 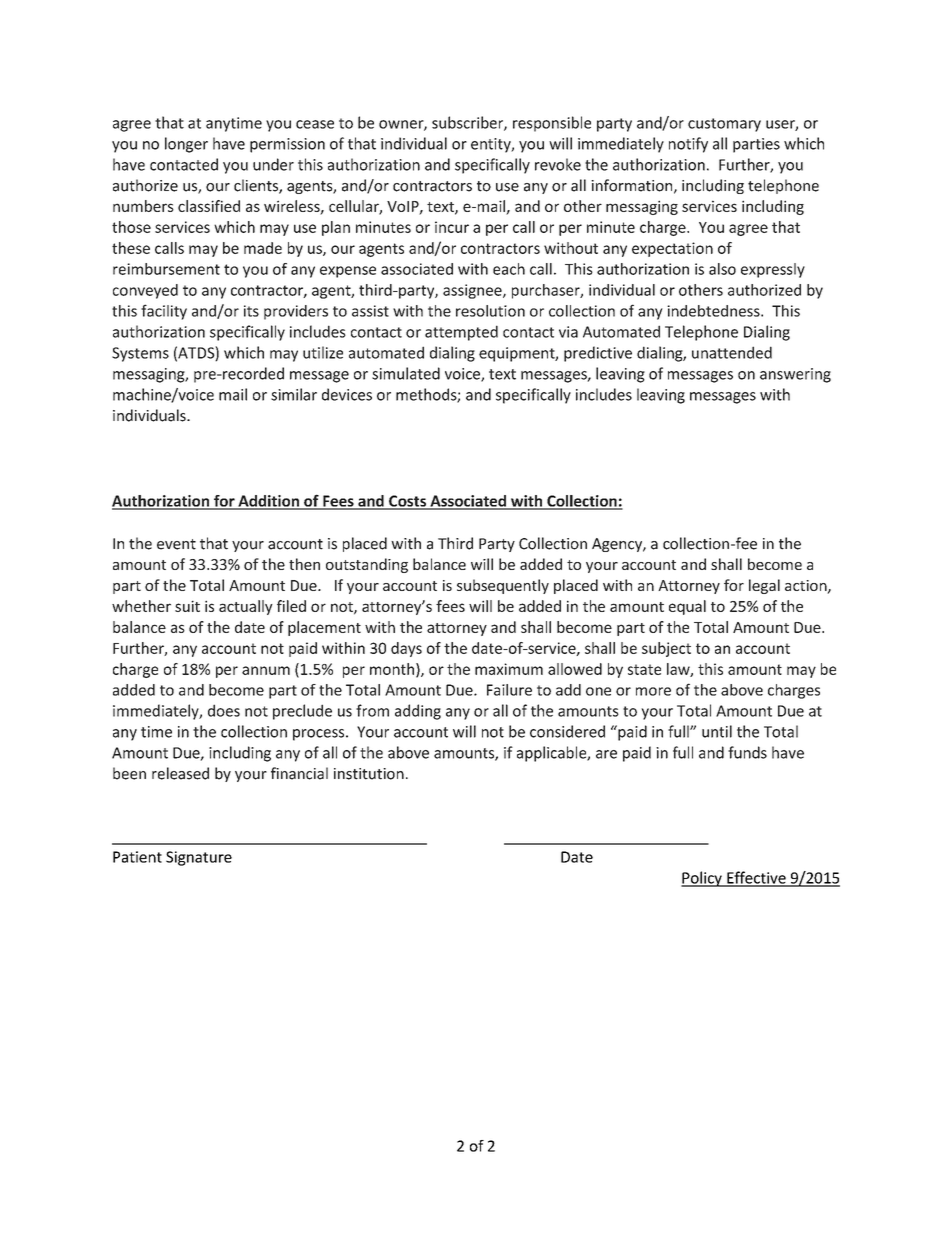 What do you see at coordinates (688, 145) in the document?
I see `notify` at bounding box center [688, 145].
